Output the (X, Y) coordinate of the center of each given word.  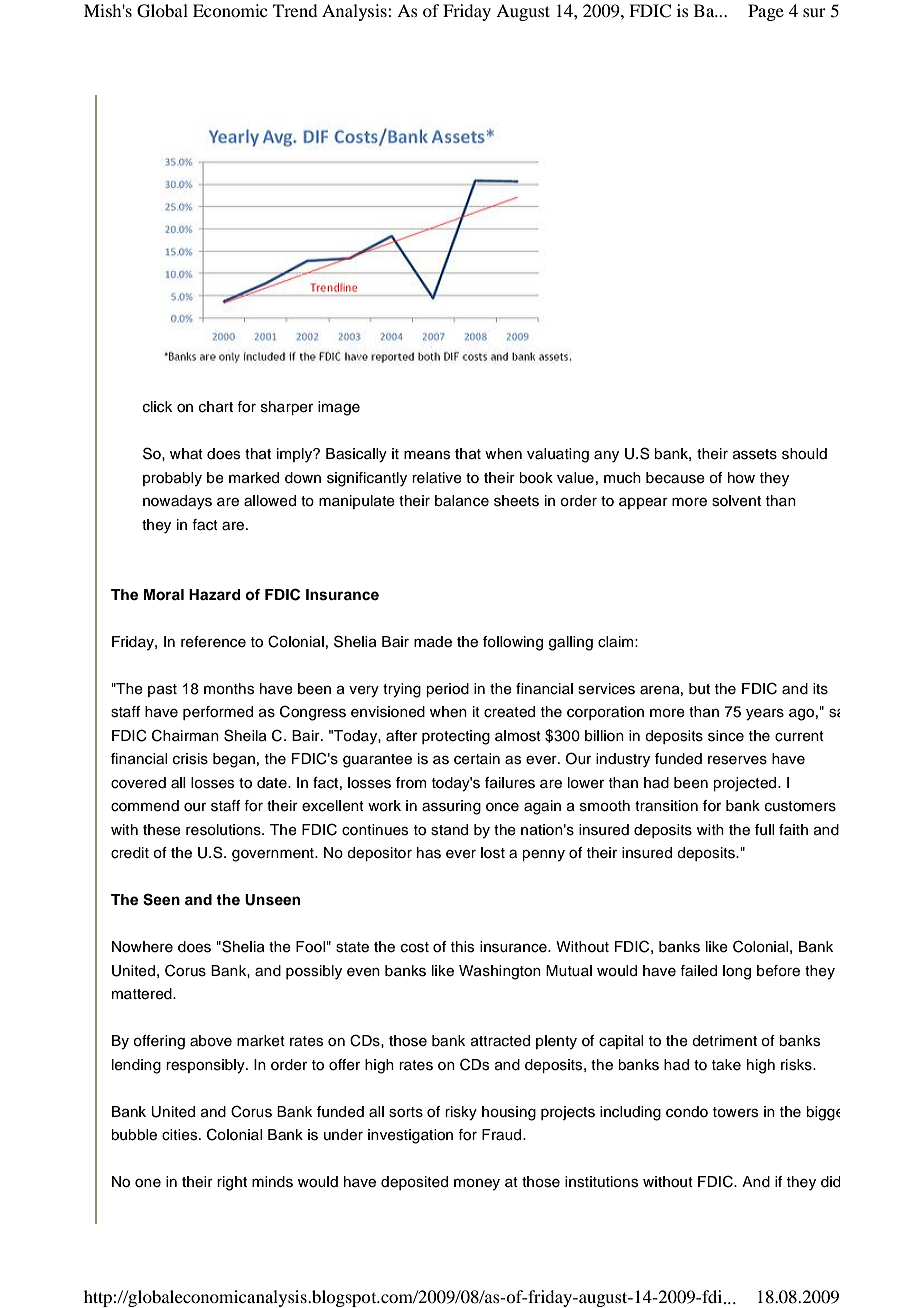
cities (181, 1135)
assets (755, 454)
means (427, 455)
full (764, 830)
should (804, 454)
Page (766, 12)
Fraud (503, 1135)
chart (216, 407)
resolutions (224, 830)
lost (493, 853)
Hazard (215, 594)
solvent (736, 501)
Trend (295, 10)
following (513, 643)
